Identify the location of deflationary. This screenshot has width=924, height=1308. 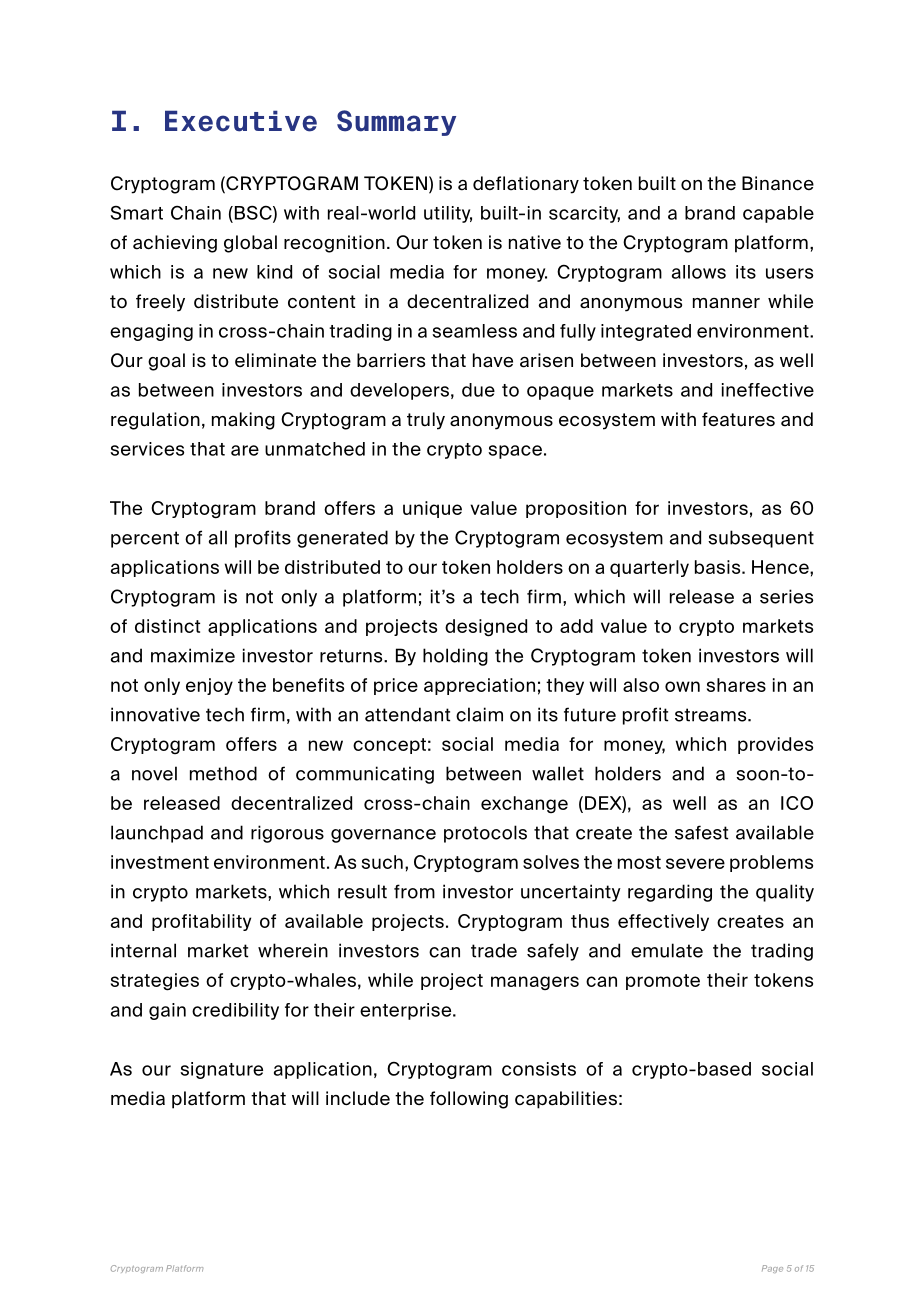
(526, 185).
